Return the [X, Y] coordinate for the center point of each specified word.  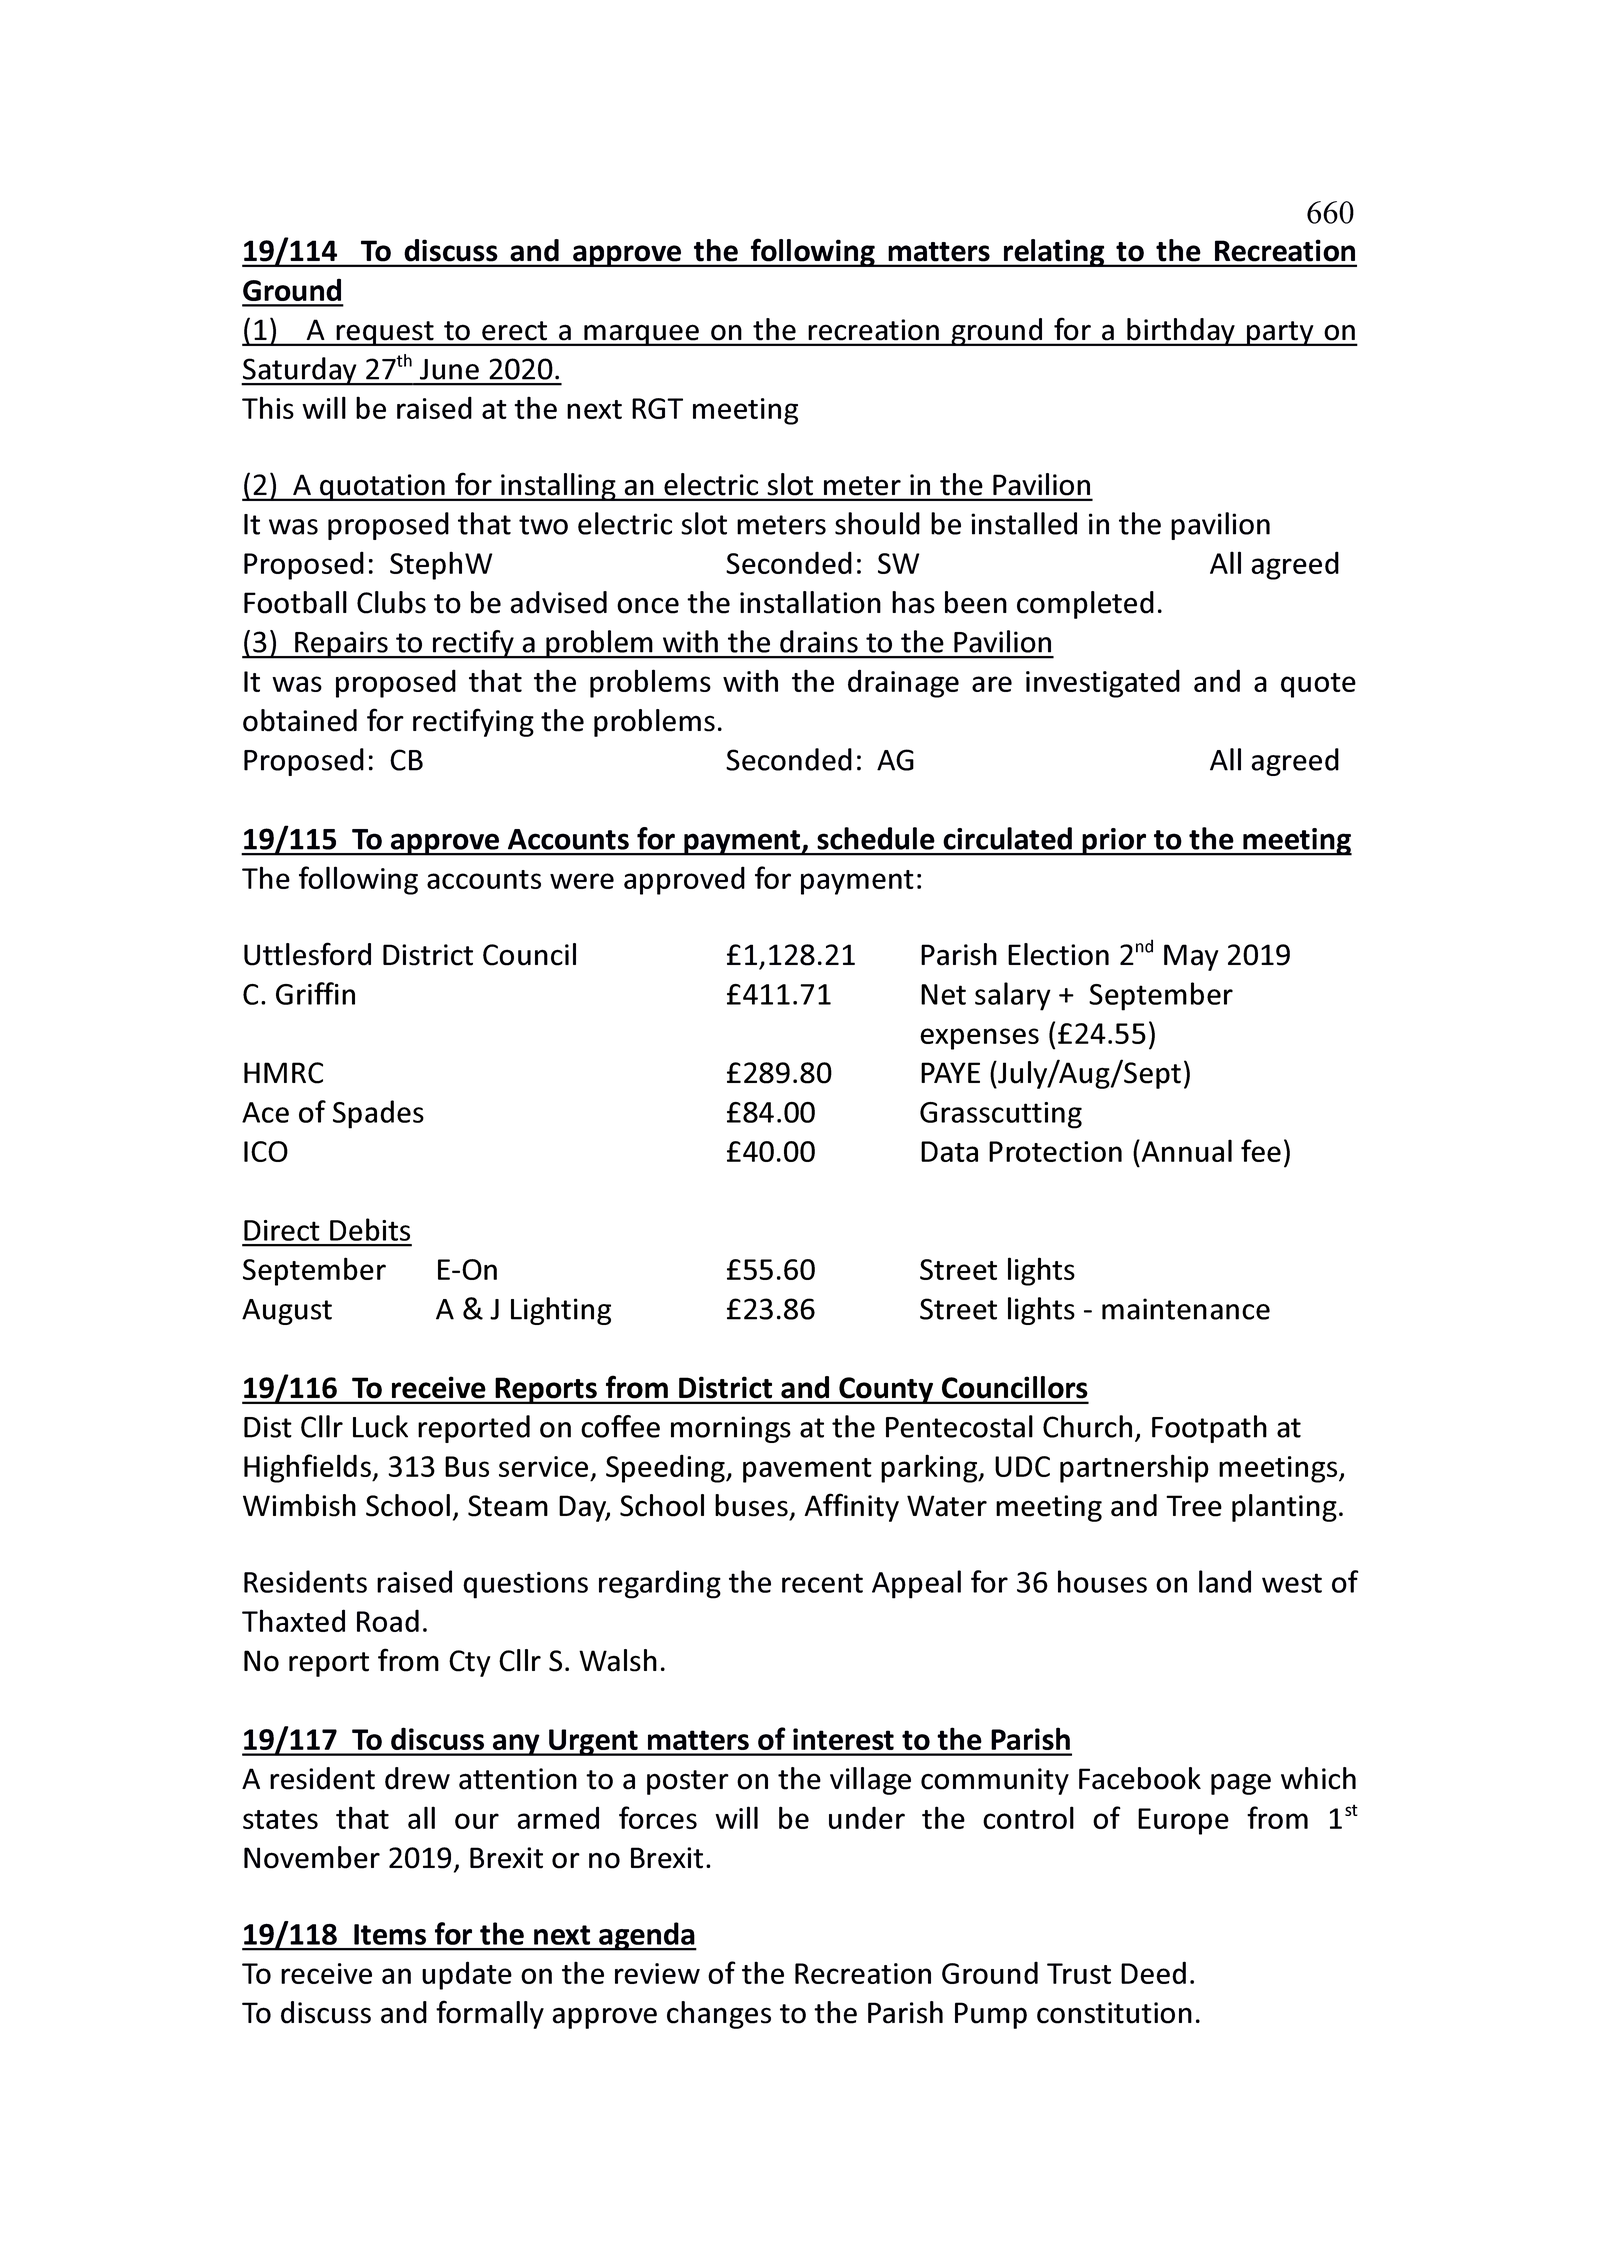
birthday [1181, 332]
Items [390, 1934]
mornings [731, 1429]
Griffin [315, 993]
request [385, 333]
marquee [641, 335]
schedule [876, 838]
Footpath [1209, 1429]
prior [1114, 842]
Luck [380, 1426]
